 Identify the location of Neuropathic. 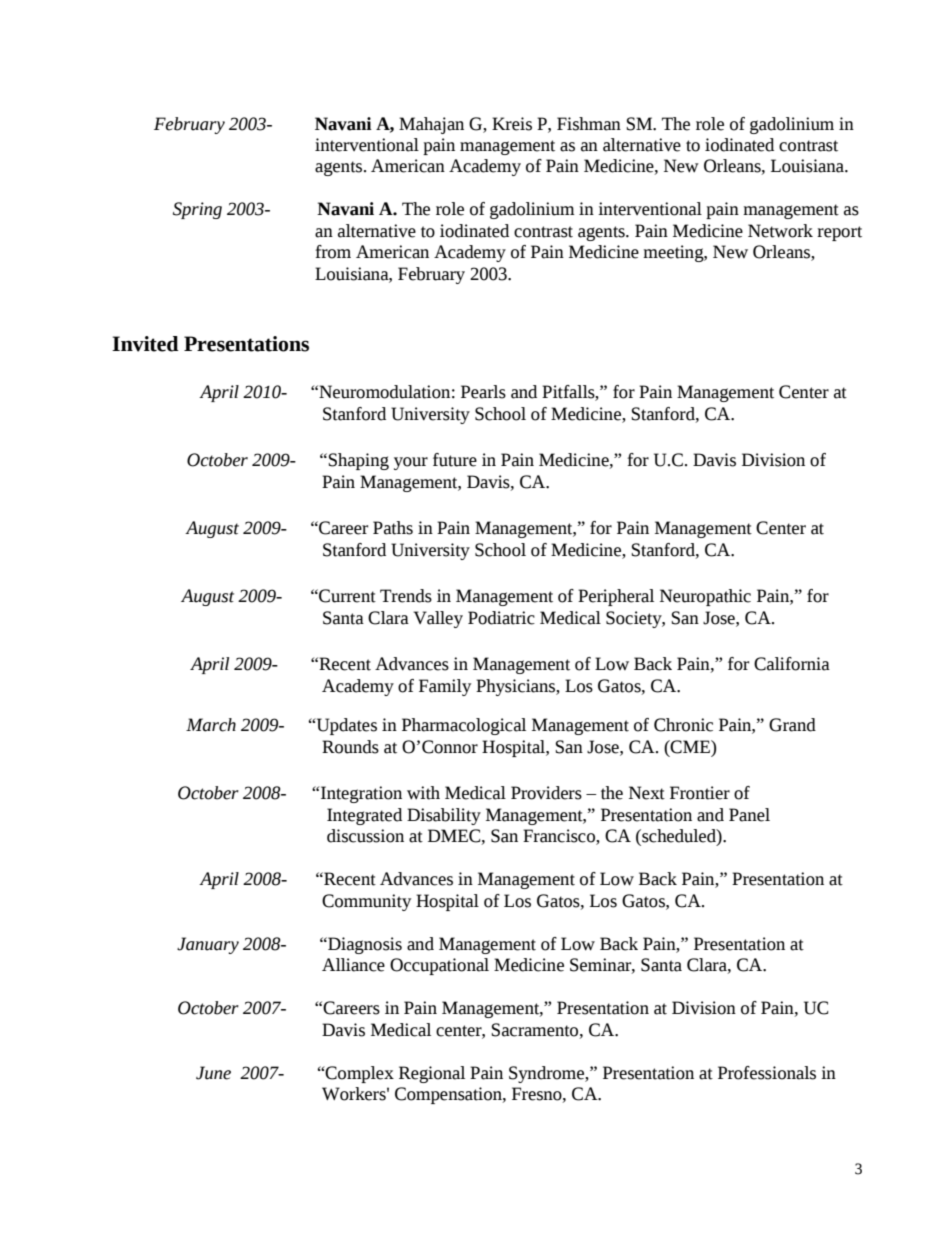
(705, 597).
